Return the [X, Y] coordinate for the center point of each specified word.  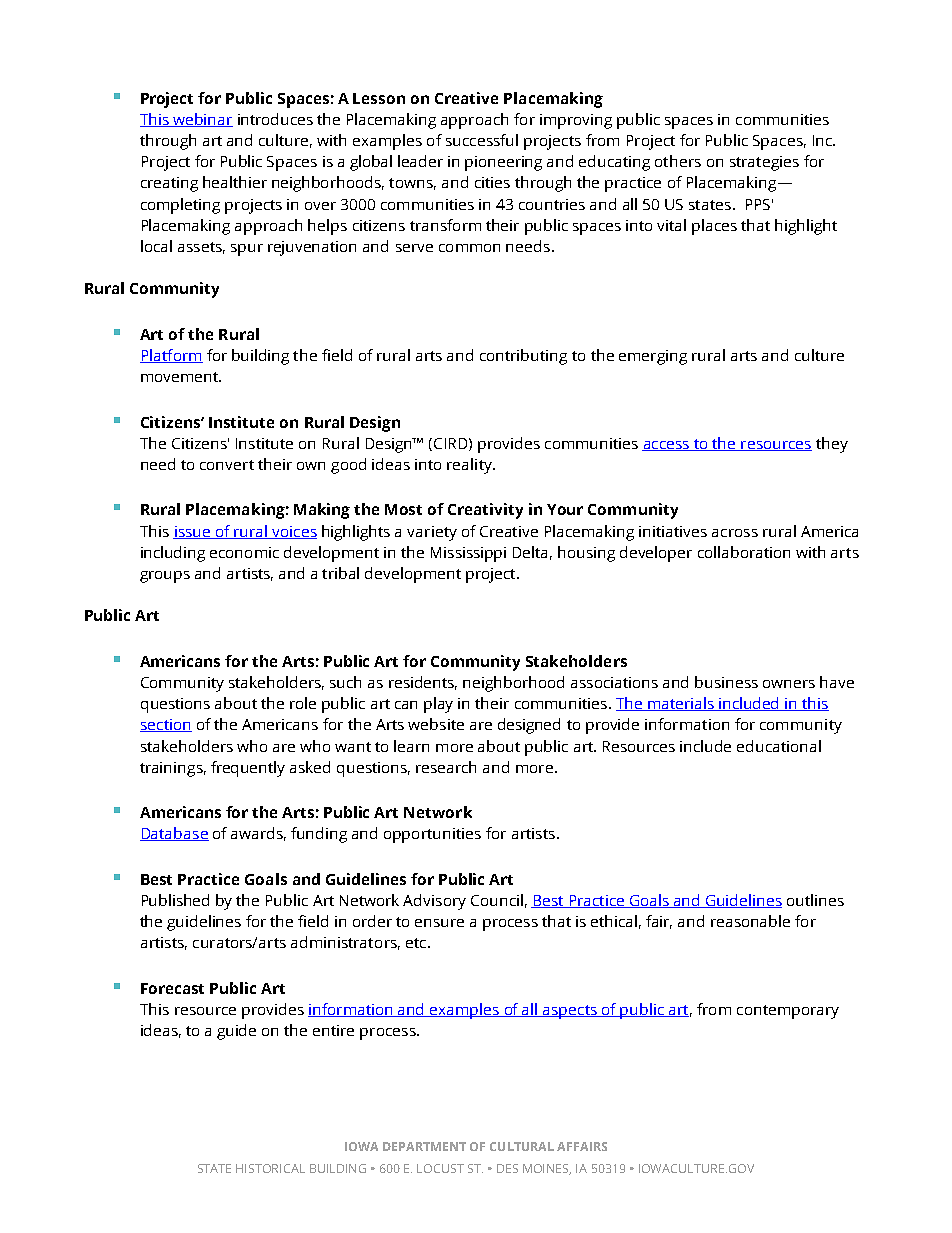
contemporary [788, 1012]
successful [482, 140]
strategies [764, 163]
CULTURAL [522, 1146]
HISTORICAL [270, 1168]
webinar [202, 120]
